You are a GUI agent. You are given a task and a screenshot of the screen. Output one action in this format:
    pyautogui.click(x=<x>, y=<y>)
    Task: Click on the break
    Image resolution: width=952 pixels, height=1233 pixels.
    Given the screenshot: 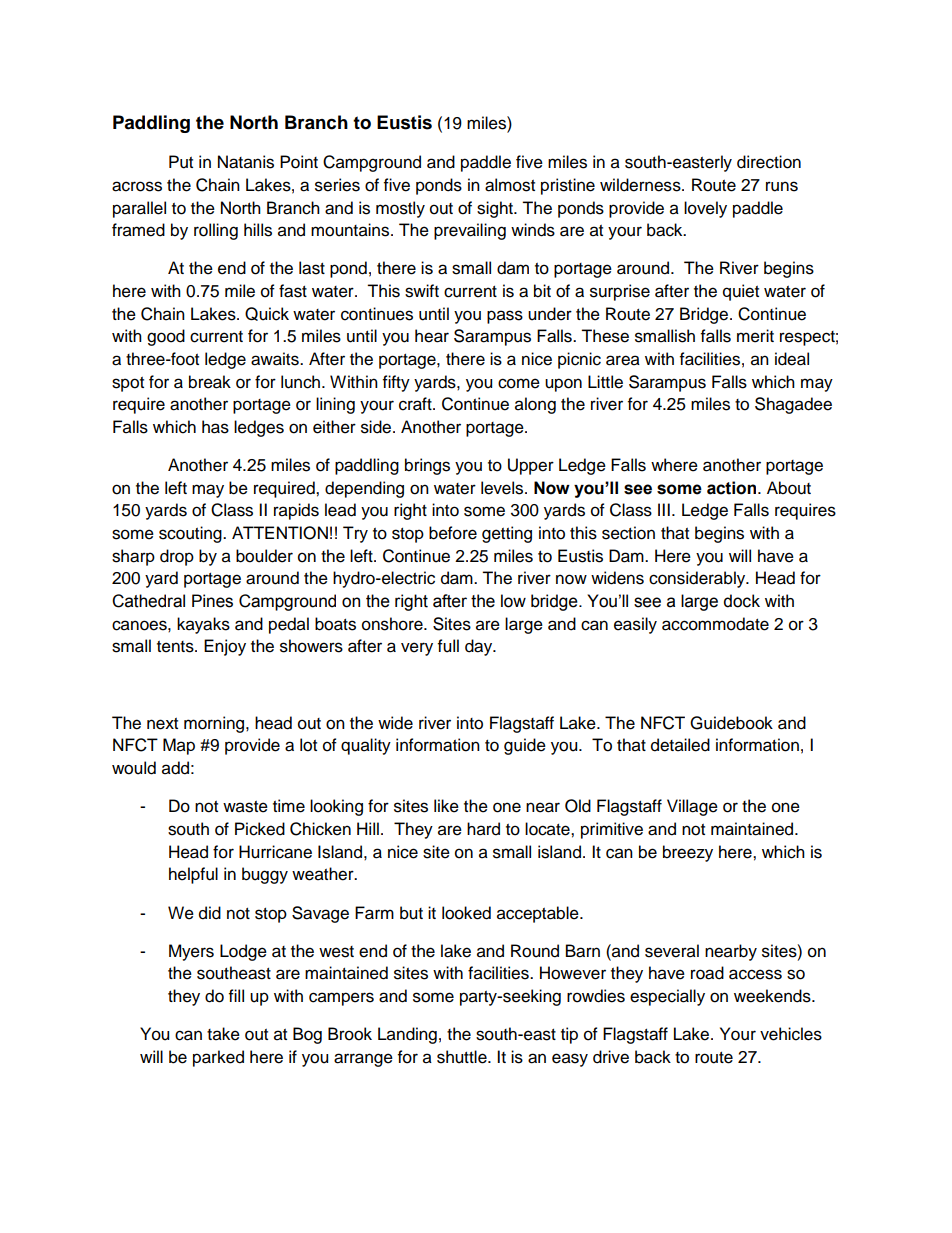 What is the action you would take?
    pyautogui.click(x=210, y=382)
